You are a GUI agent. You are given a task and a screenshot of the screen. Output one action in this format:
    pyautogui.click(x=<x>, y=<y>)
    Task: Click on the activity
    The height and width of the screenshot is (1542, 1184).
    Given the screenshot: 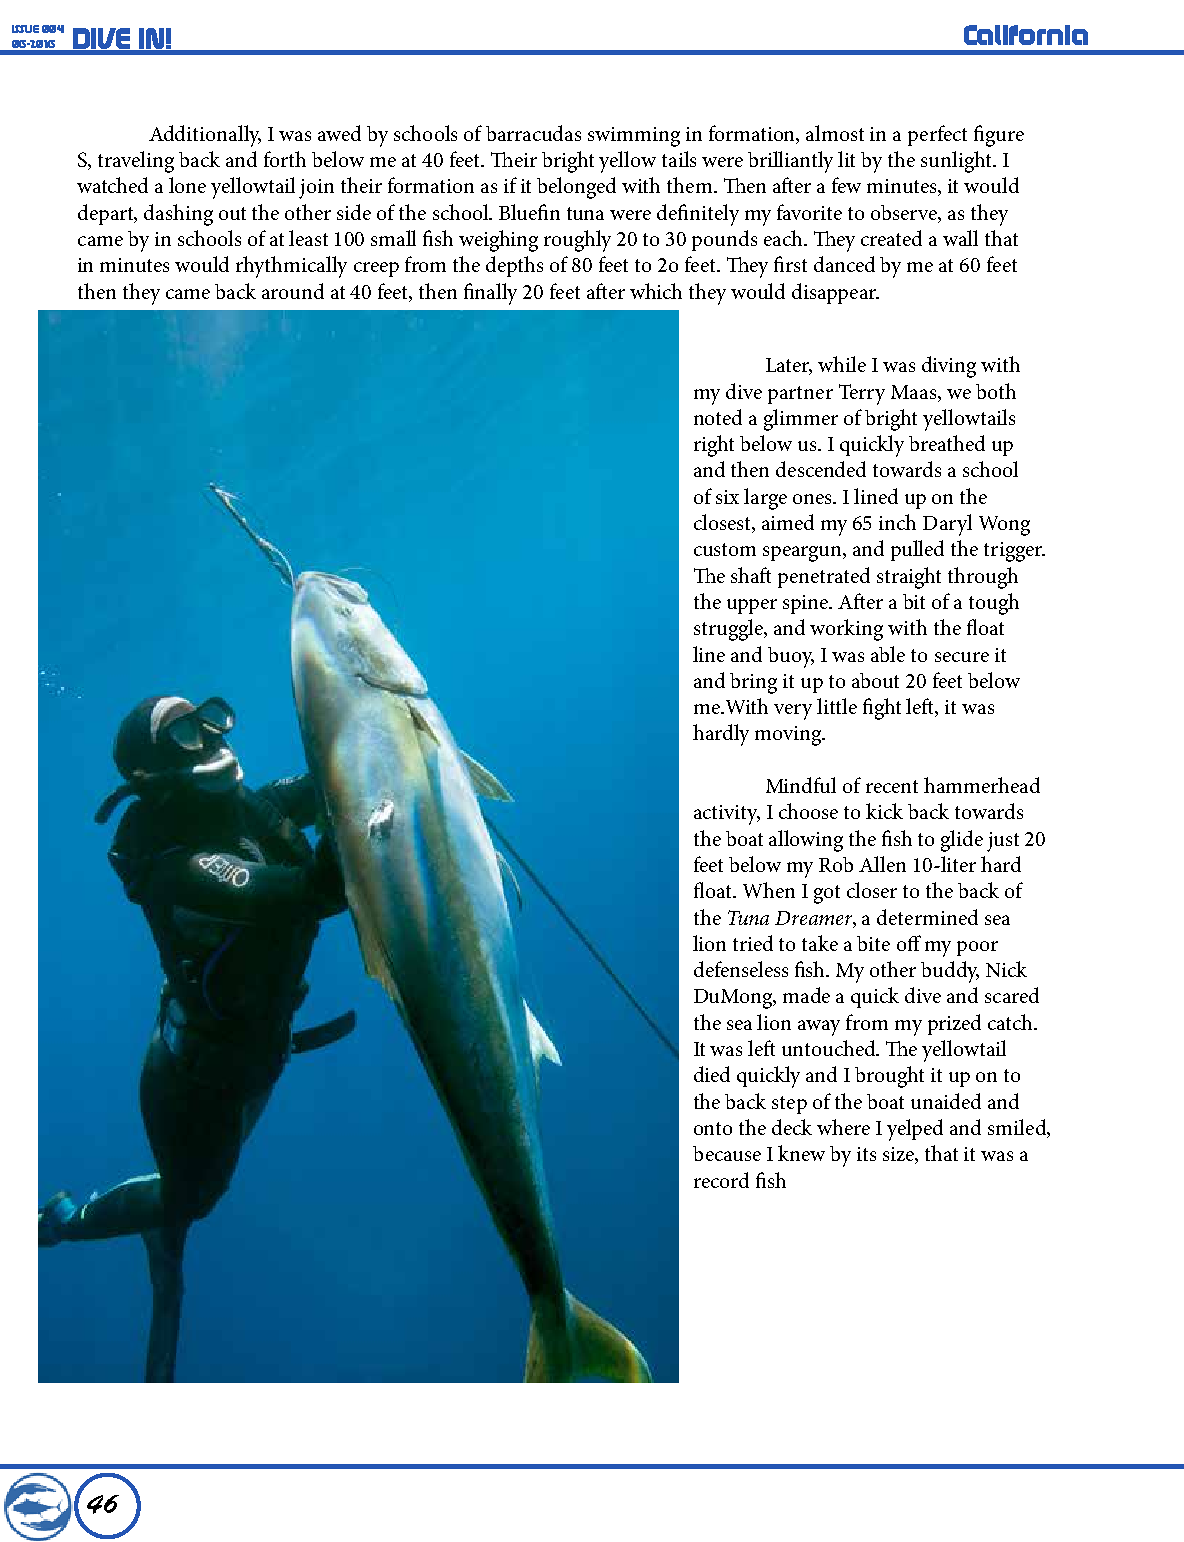 What is the action you would take?
    pyautogui.click(x=727, y=815)
